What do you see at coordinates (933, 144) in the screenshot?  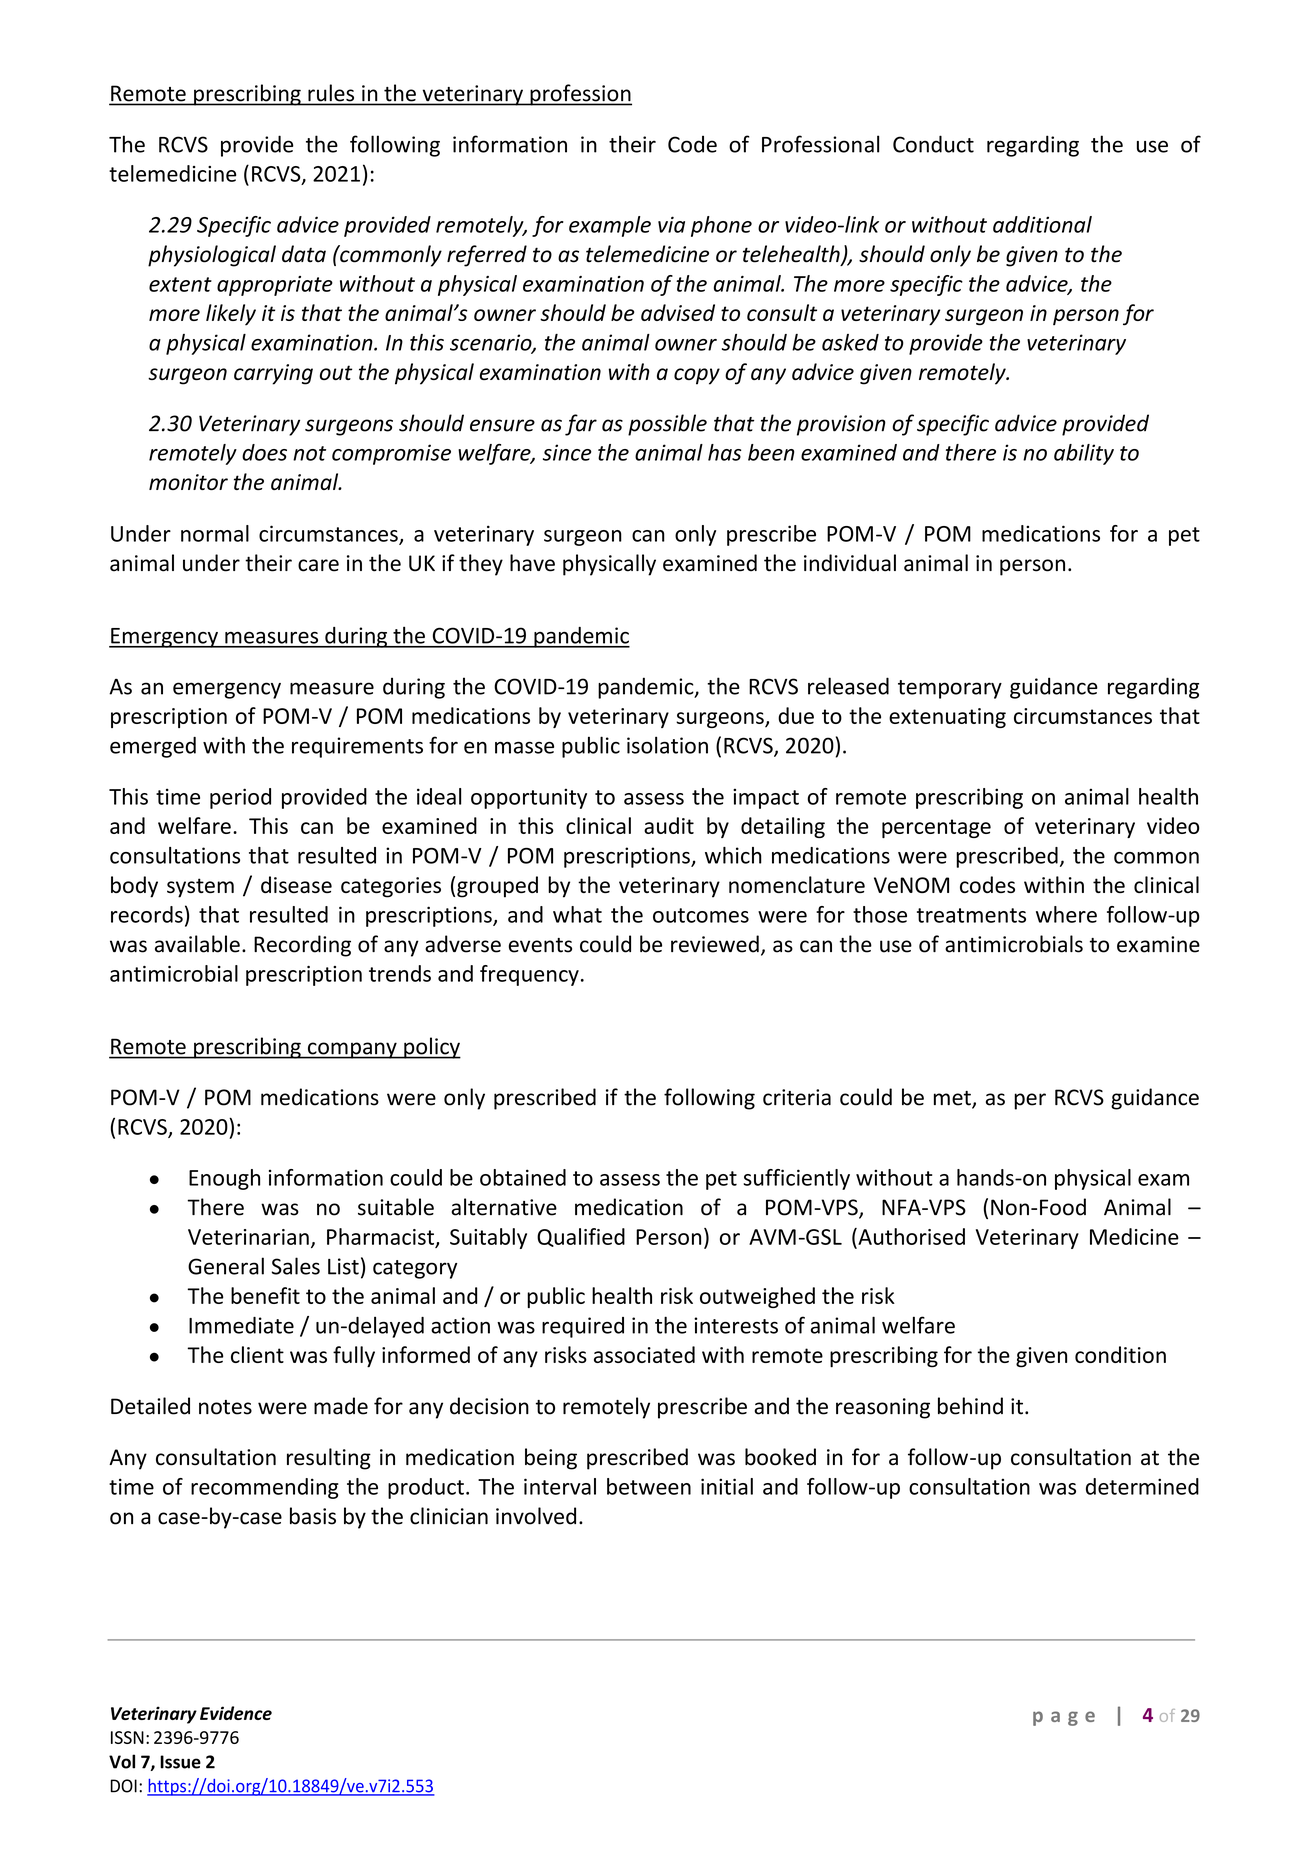 I see `Conduct` at bounding box center [933, 144].
